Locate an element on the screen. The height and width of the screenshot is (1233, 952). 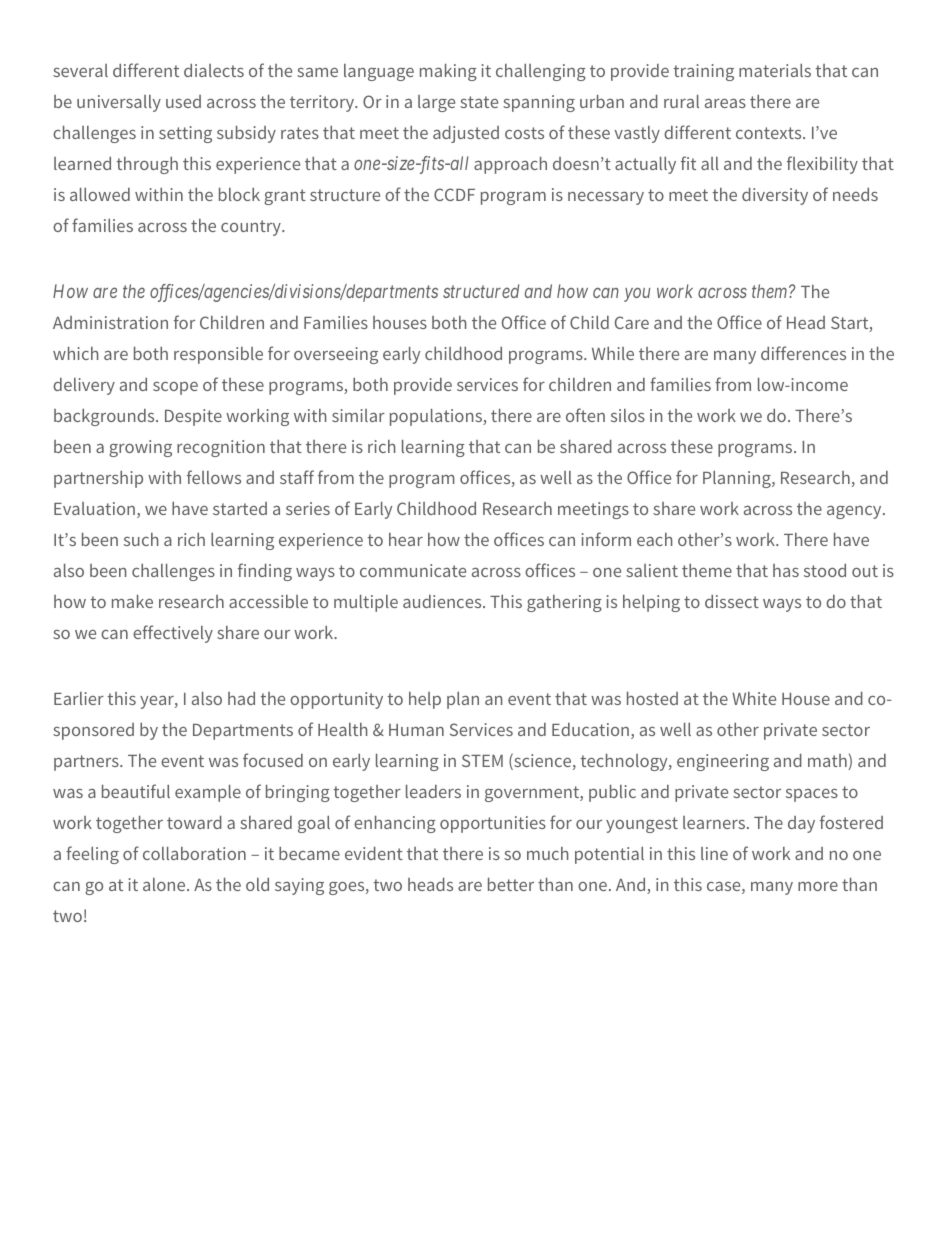
Care is located at coordinates (632, 322).
